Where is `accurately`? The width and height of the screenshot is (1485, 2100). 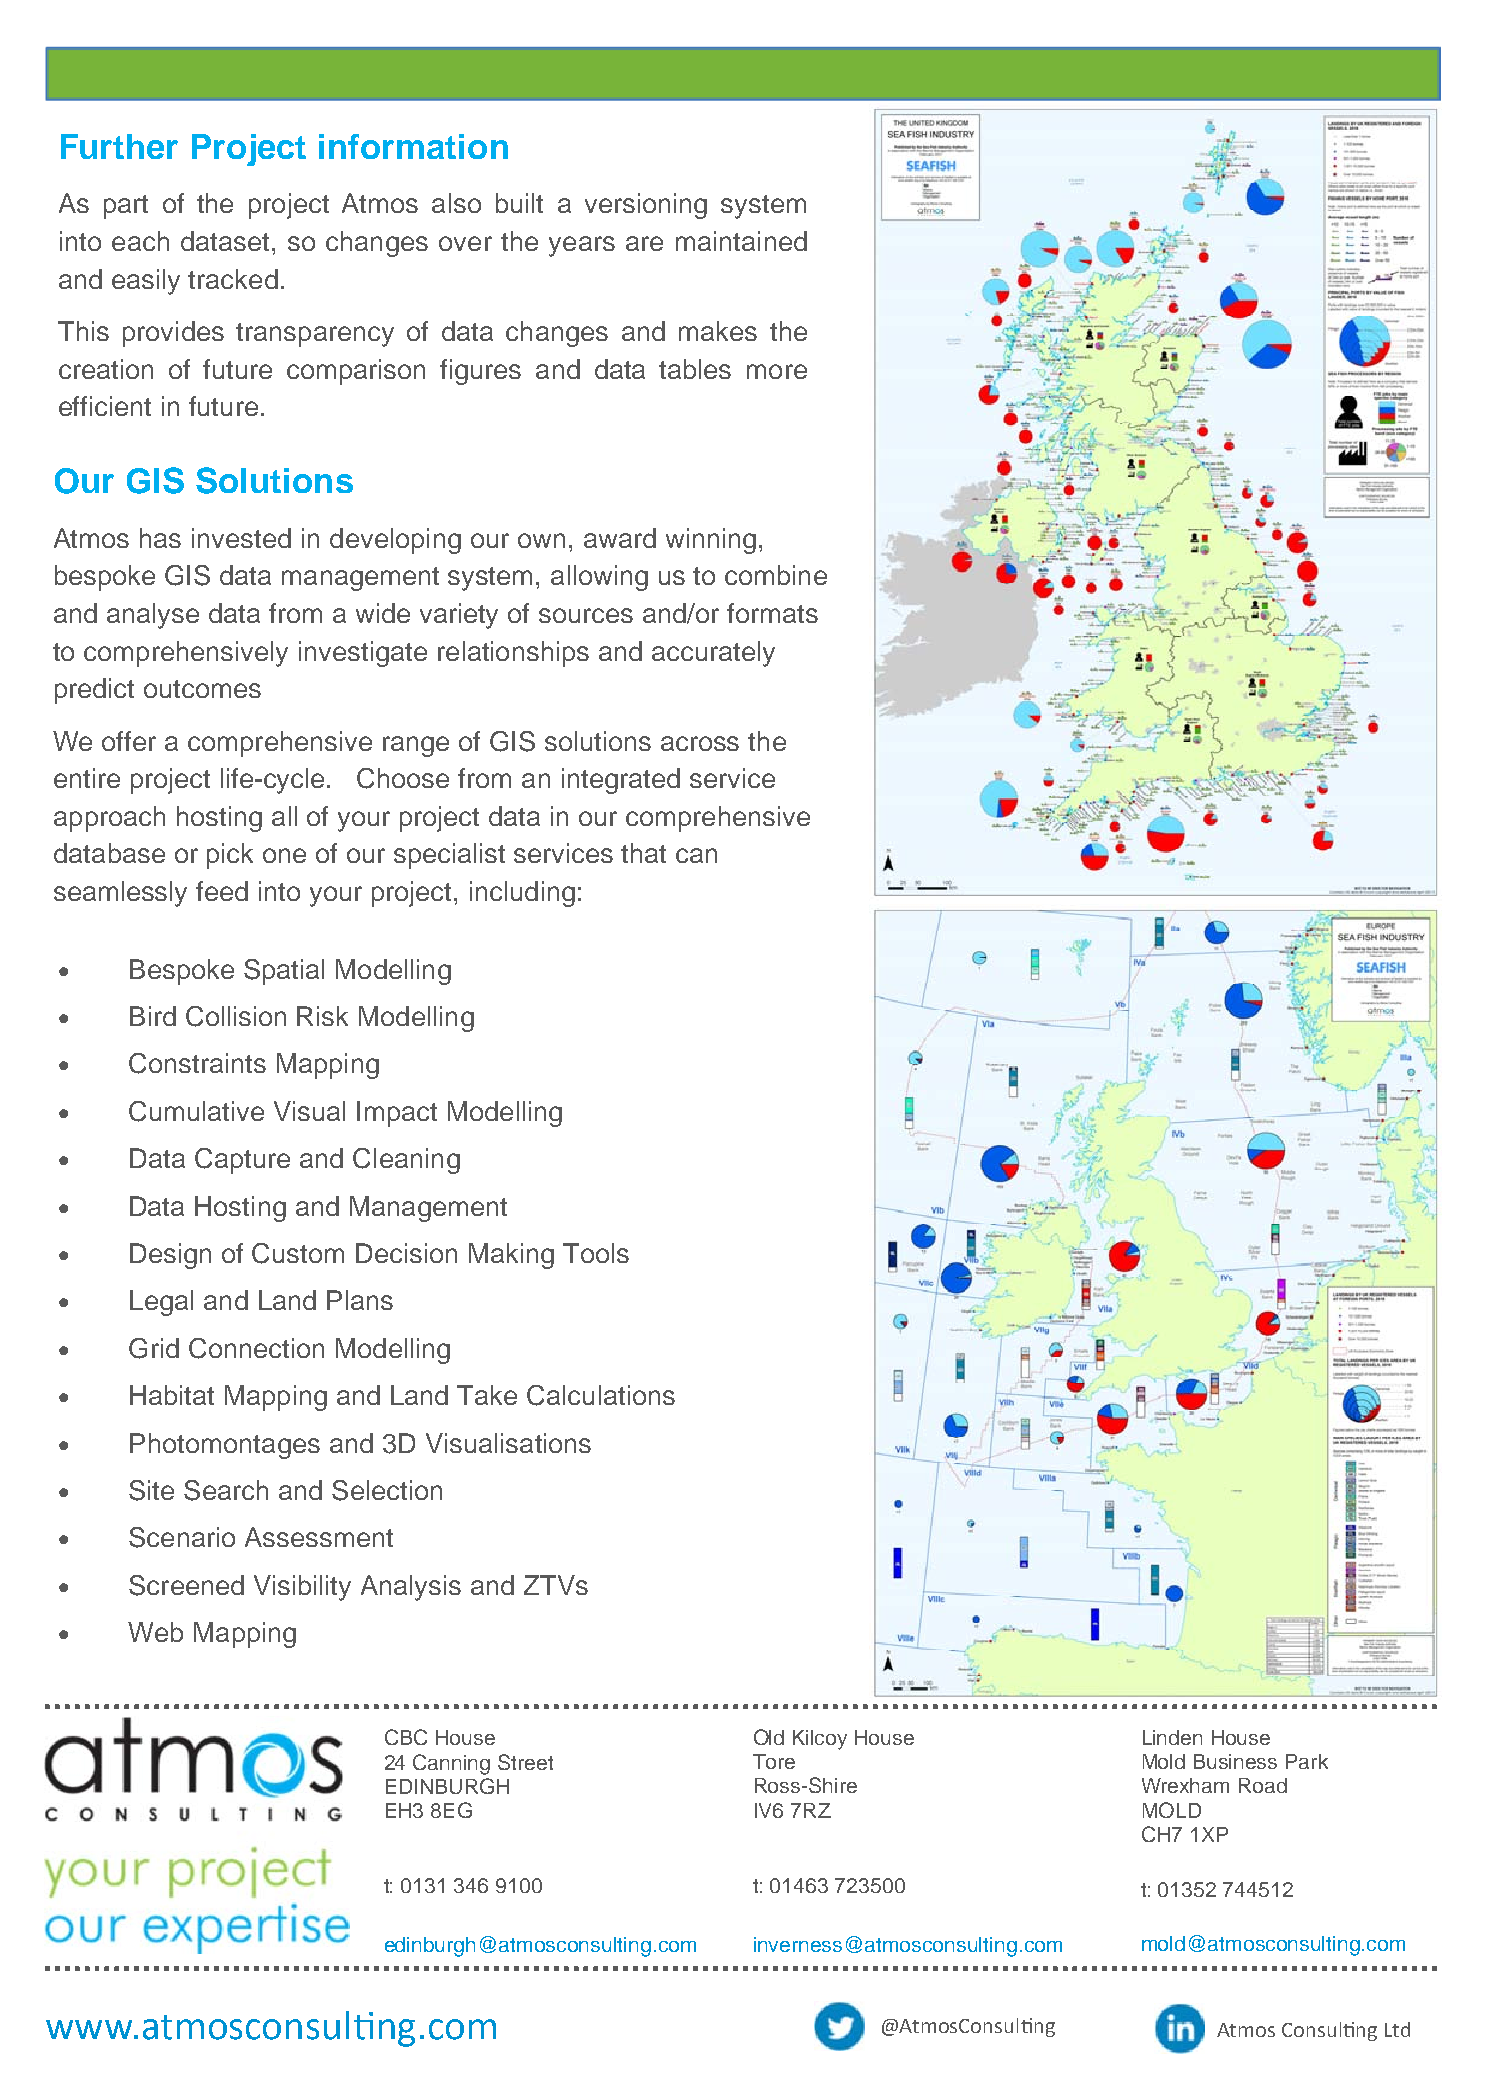
accurately is located at coordinates (713, 654).
